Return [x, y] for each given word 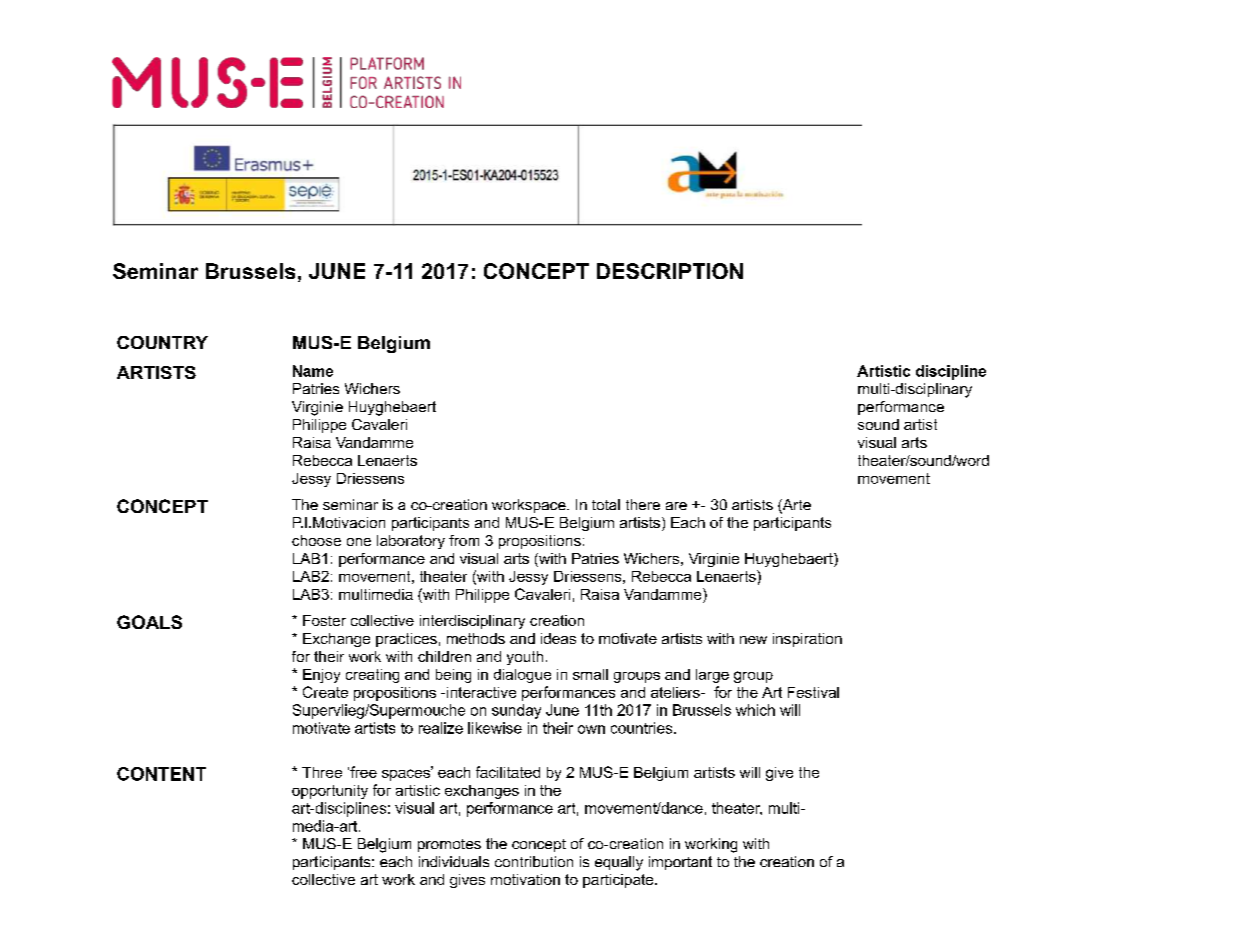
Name [313, 371]
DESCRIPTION [670, 271]
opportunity [330, 792]
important [680, 863]
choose [316, 540]
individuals [454, 861]
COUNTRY [162, 342]
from [464, 540]
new [753, 640]
